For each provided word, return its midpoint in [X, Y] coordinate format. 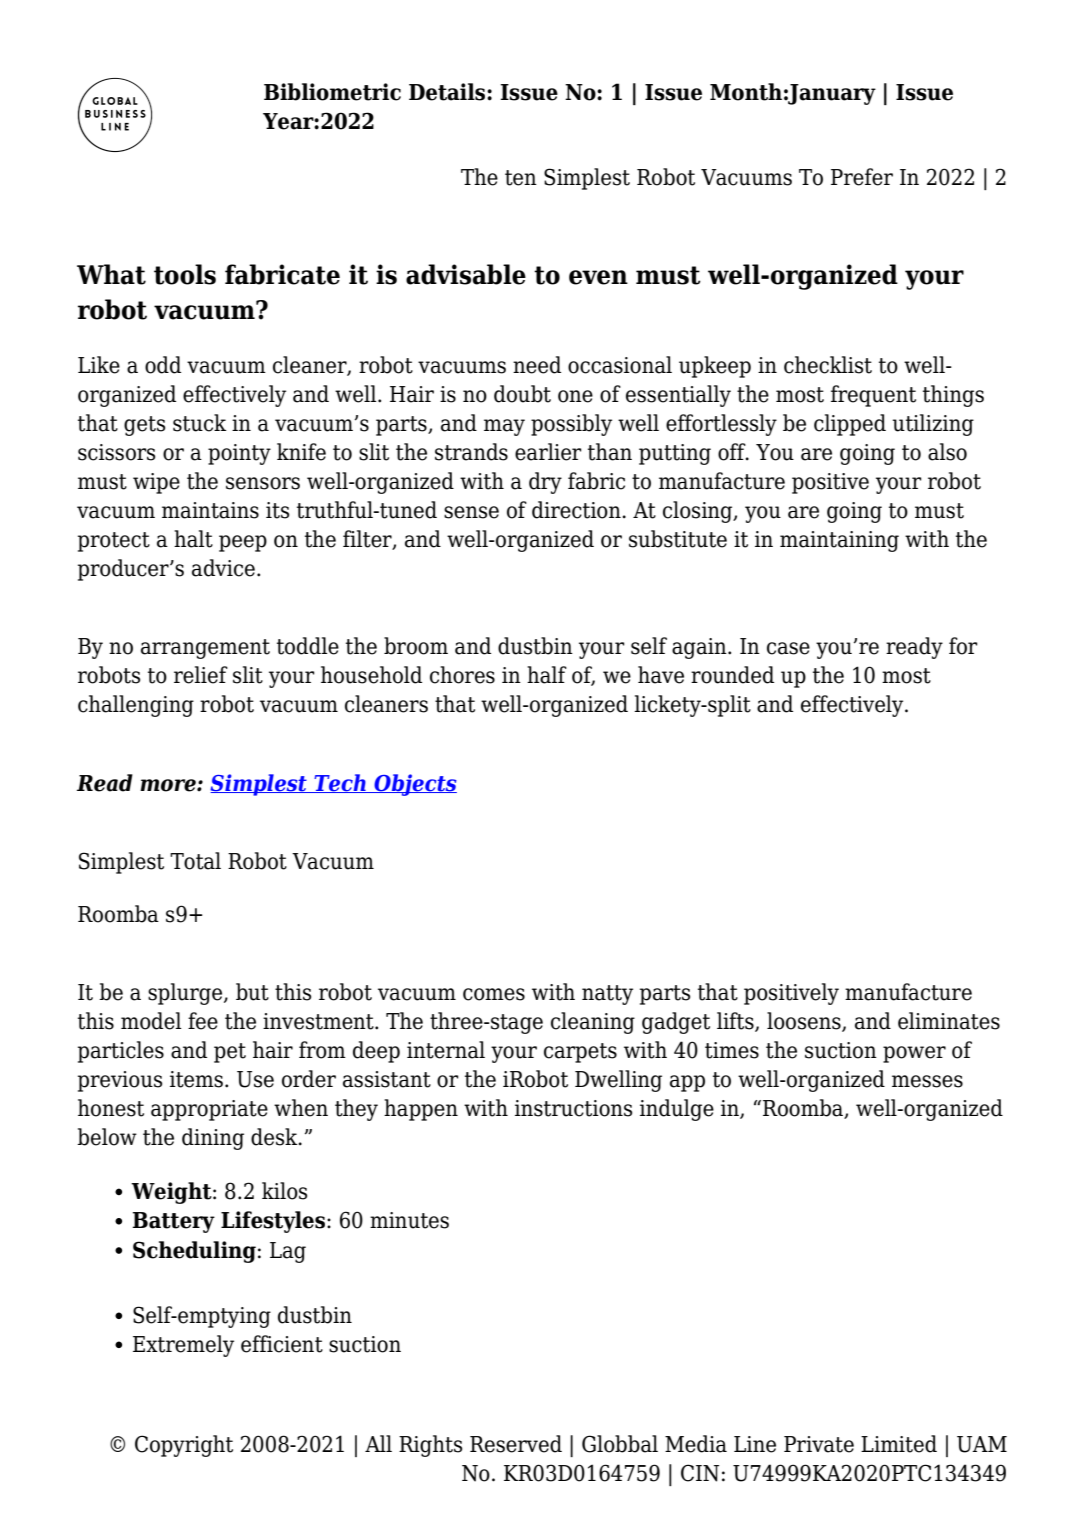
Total [195, 861]
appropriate [209, 1110]
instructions [573, 1108]
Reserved [516, 1444]
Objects [414, 785]
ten [521, 178]
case [788, 648]
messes [927, 1081]
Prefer [862, 177]
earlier [548, 452]
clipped [850, 425]
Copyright [184, 1446]
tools [185, 274]
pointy [239, 454]
